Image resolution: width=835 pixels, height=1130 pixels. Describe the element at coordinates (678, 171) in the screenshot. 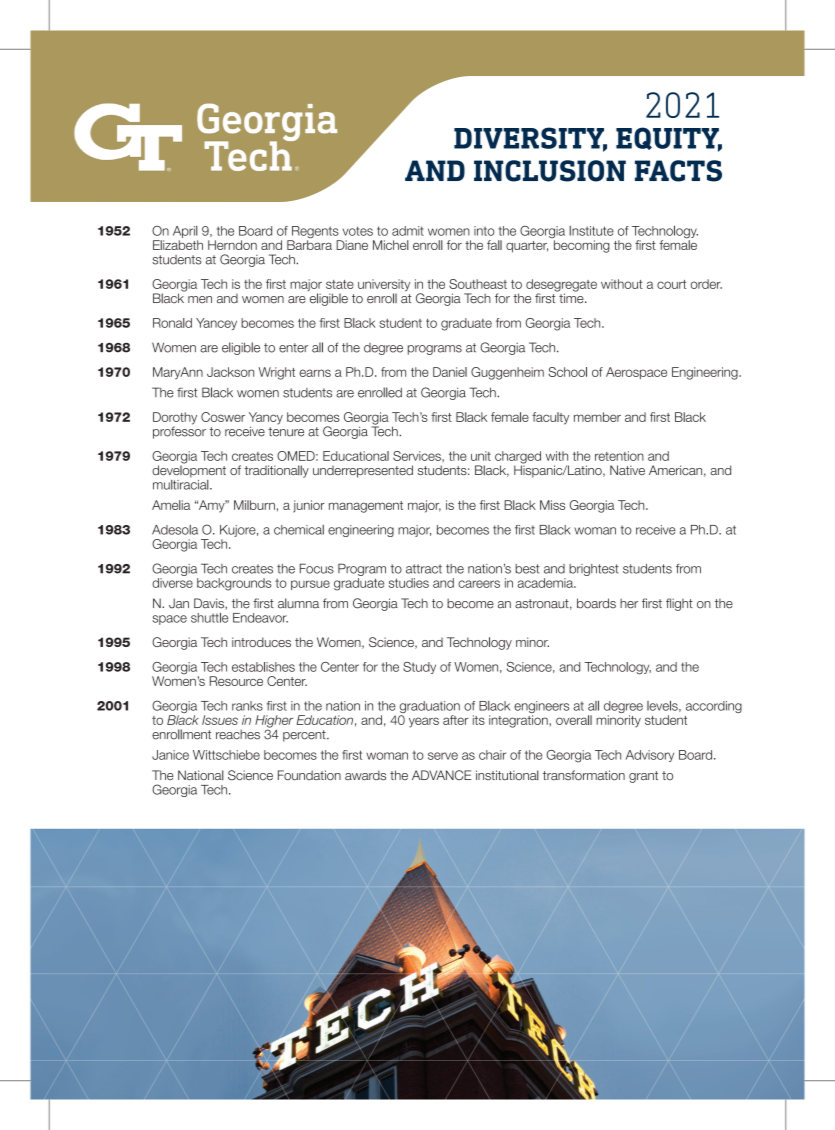

I see `FACTS` at that location.
